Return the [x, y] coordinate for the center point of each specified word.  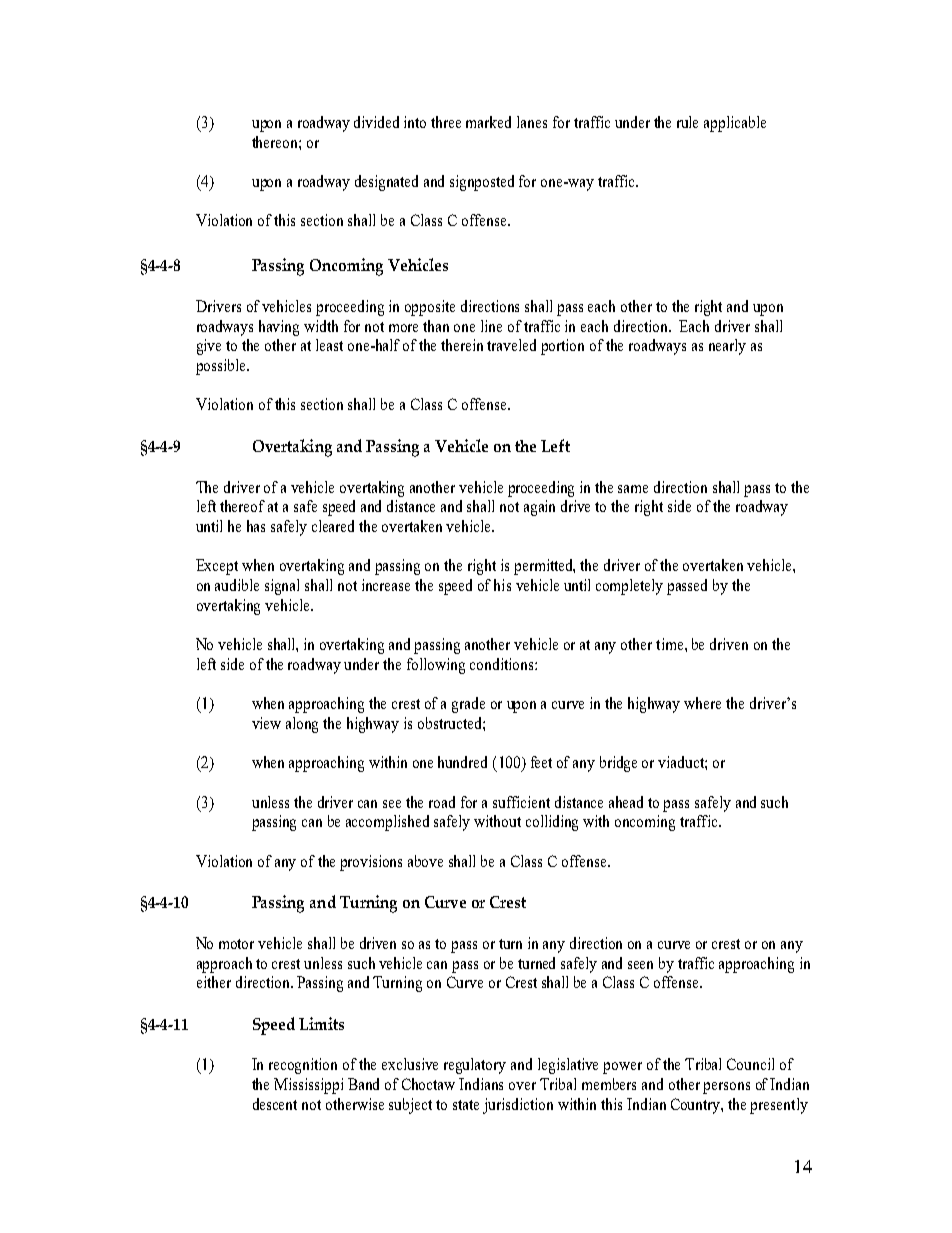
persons [726, 1088]
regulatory [475, 1066]
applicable [735, 124]
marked [488, 122]
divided [376, 122]
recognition [303, 1066]
